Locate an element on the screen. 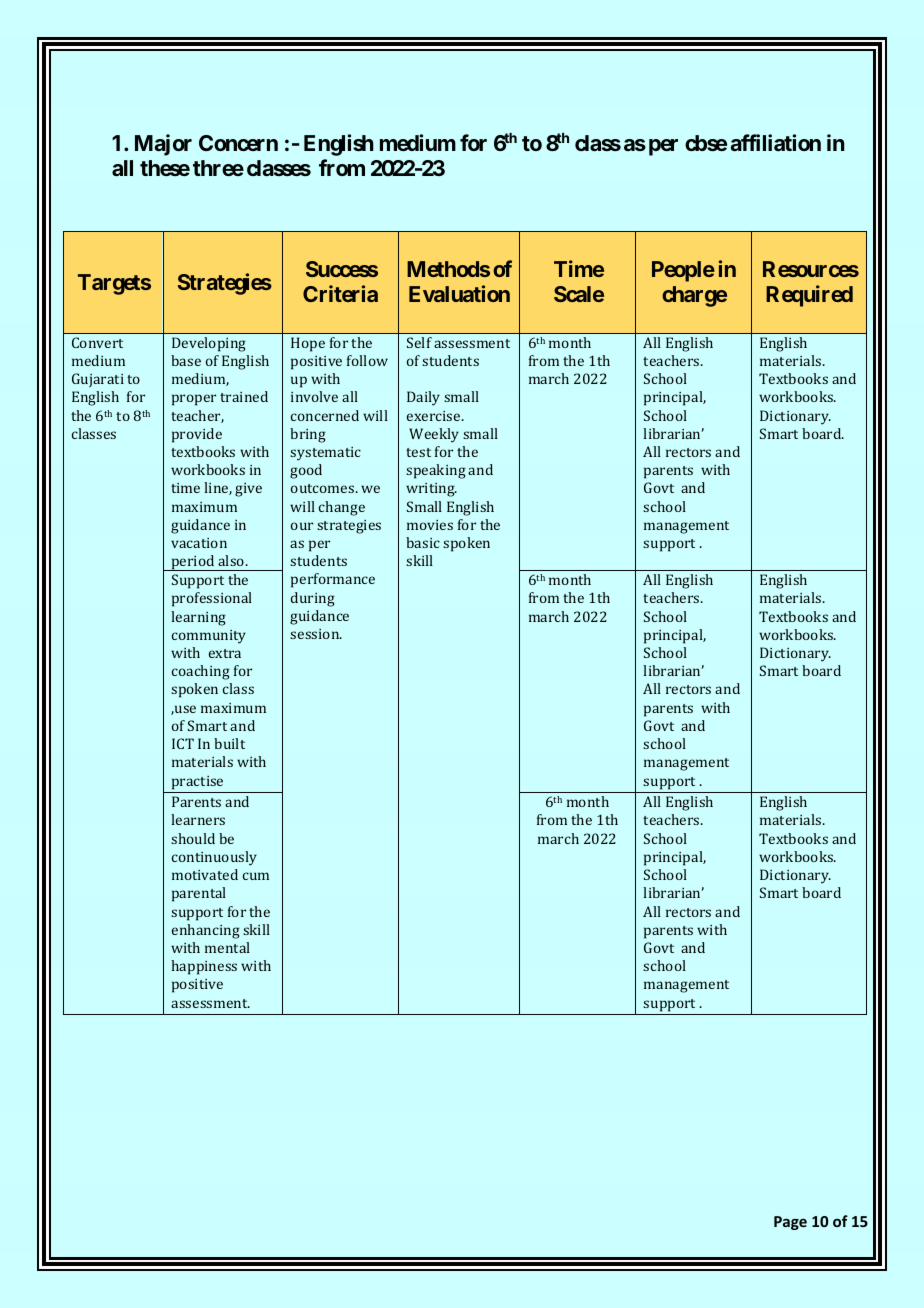 Image resolution: width=924 pixels, height=1308 pixels. movies is located at coordinates (430, 525).
